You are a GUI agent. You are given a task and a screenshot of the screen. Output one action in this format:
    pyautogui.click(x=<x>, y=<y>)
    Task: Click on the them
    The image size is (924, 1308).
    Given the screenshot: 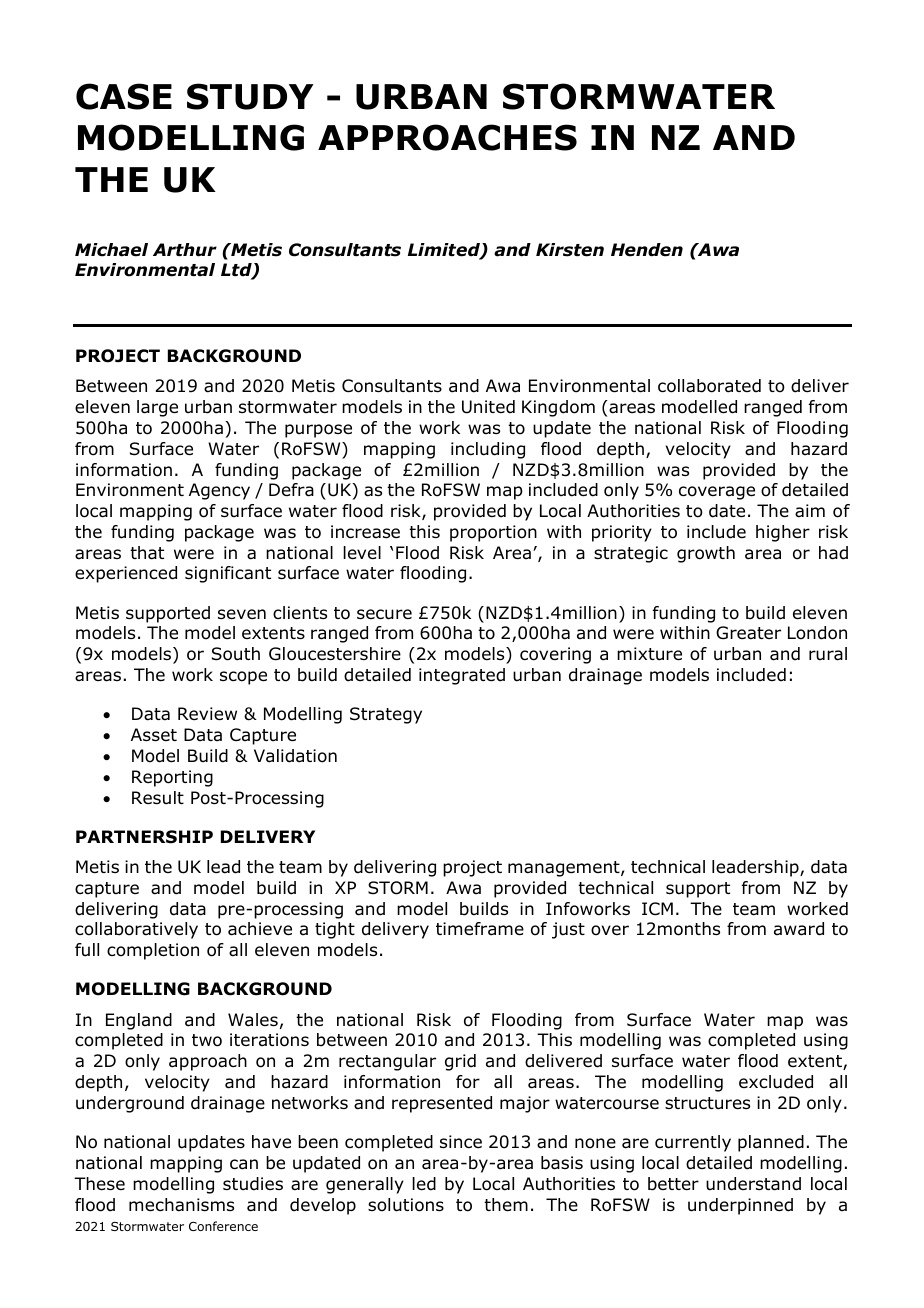 What is the action you would take?
    pyautogui.click(x=506, y=1205)
